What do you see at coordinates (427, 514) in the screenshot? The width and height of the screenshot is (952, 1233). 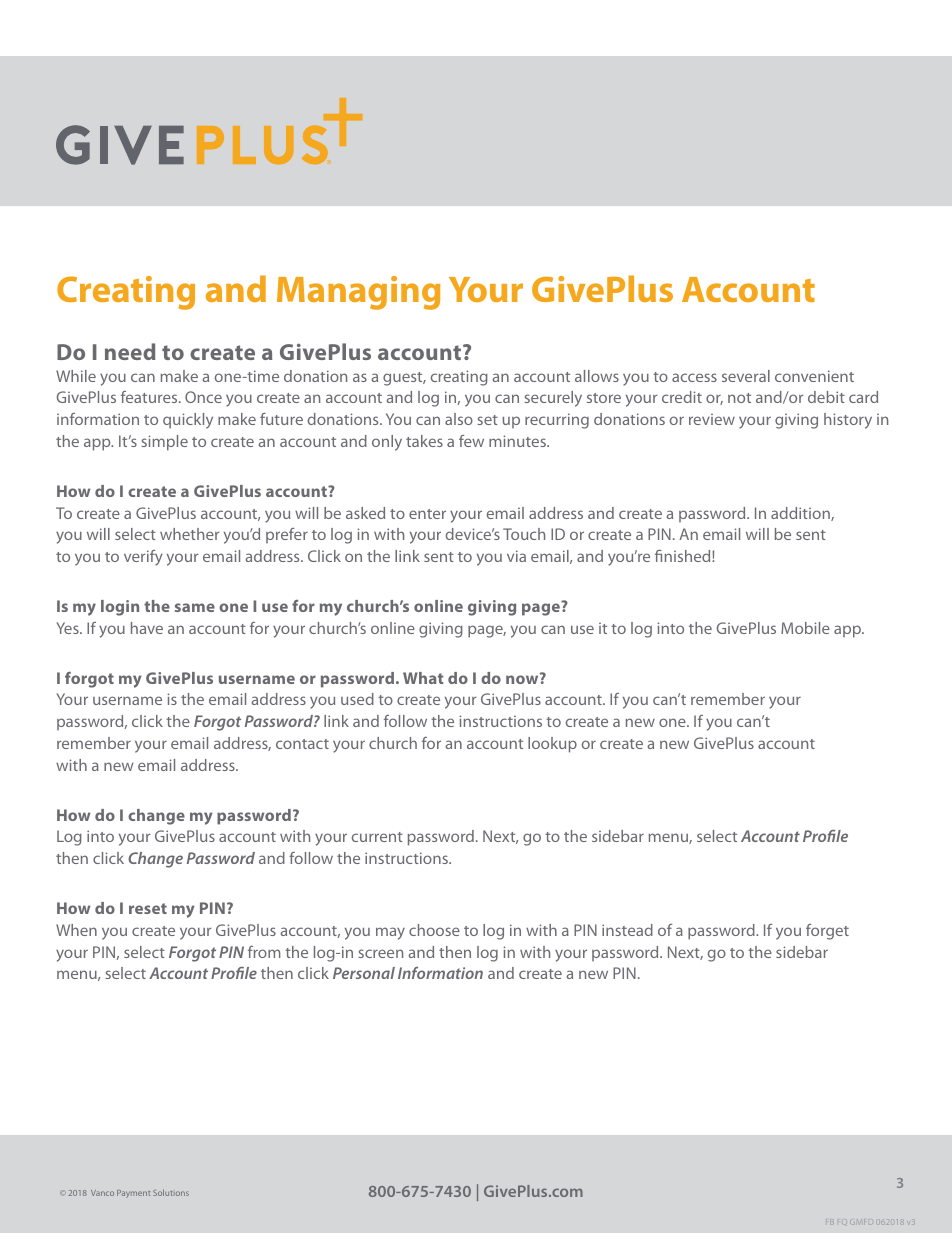 I see `enter` at bounding box center [427, 514].
